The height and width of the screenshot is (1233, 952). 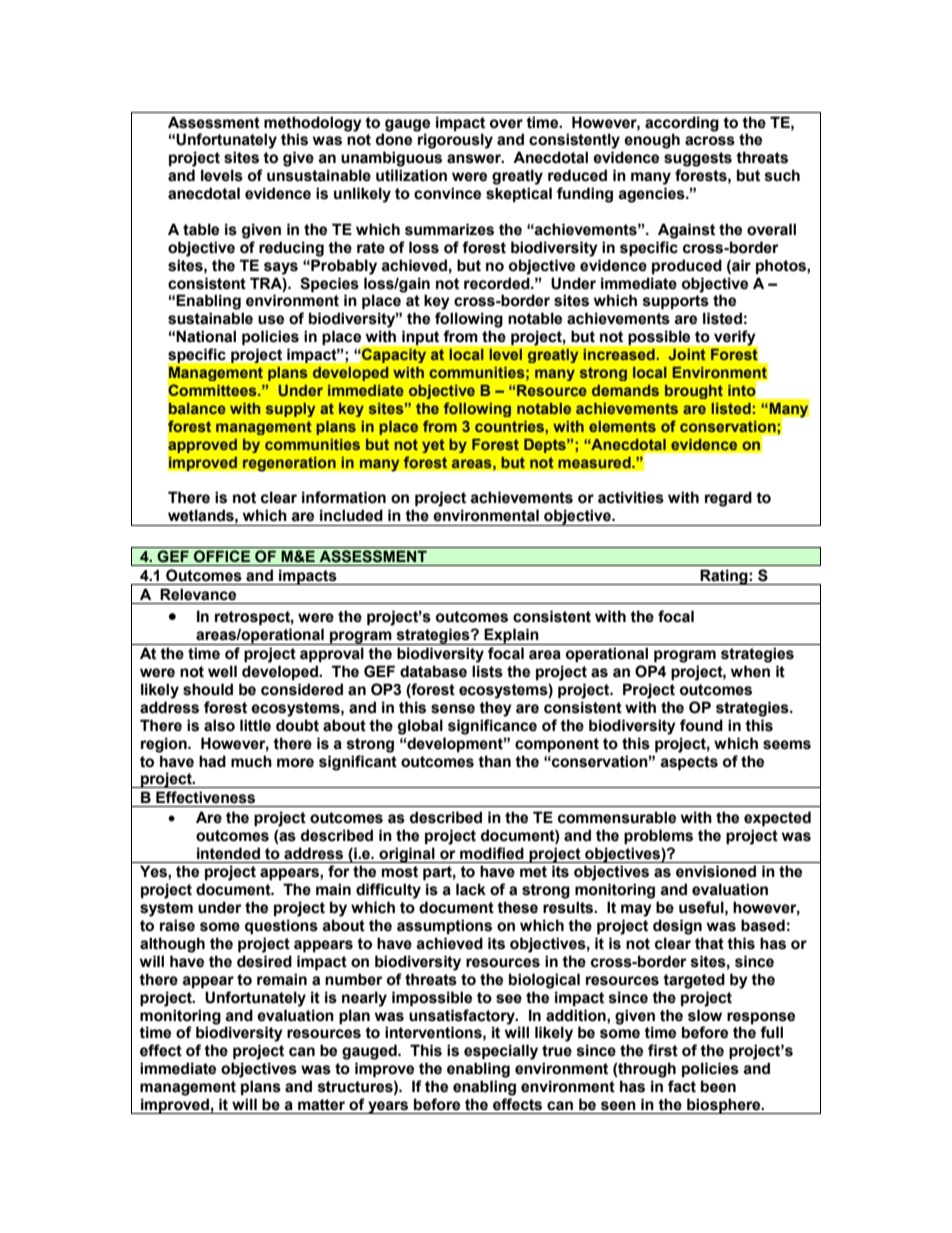 I want to click on matter, so click(x=321, y=1105).
